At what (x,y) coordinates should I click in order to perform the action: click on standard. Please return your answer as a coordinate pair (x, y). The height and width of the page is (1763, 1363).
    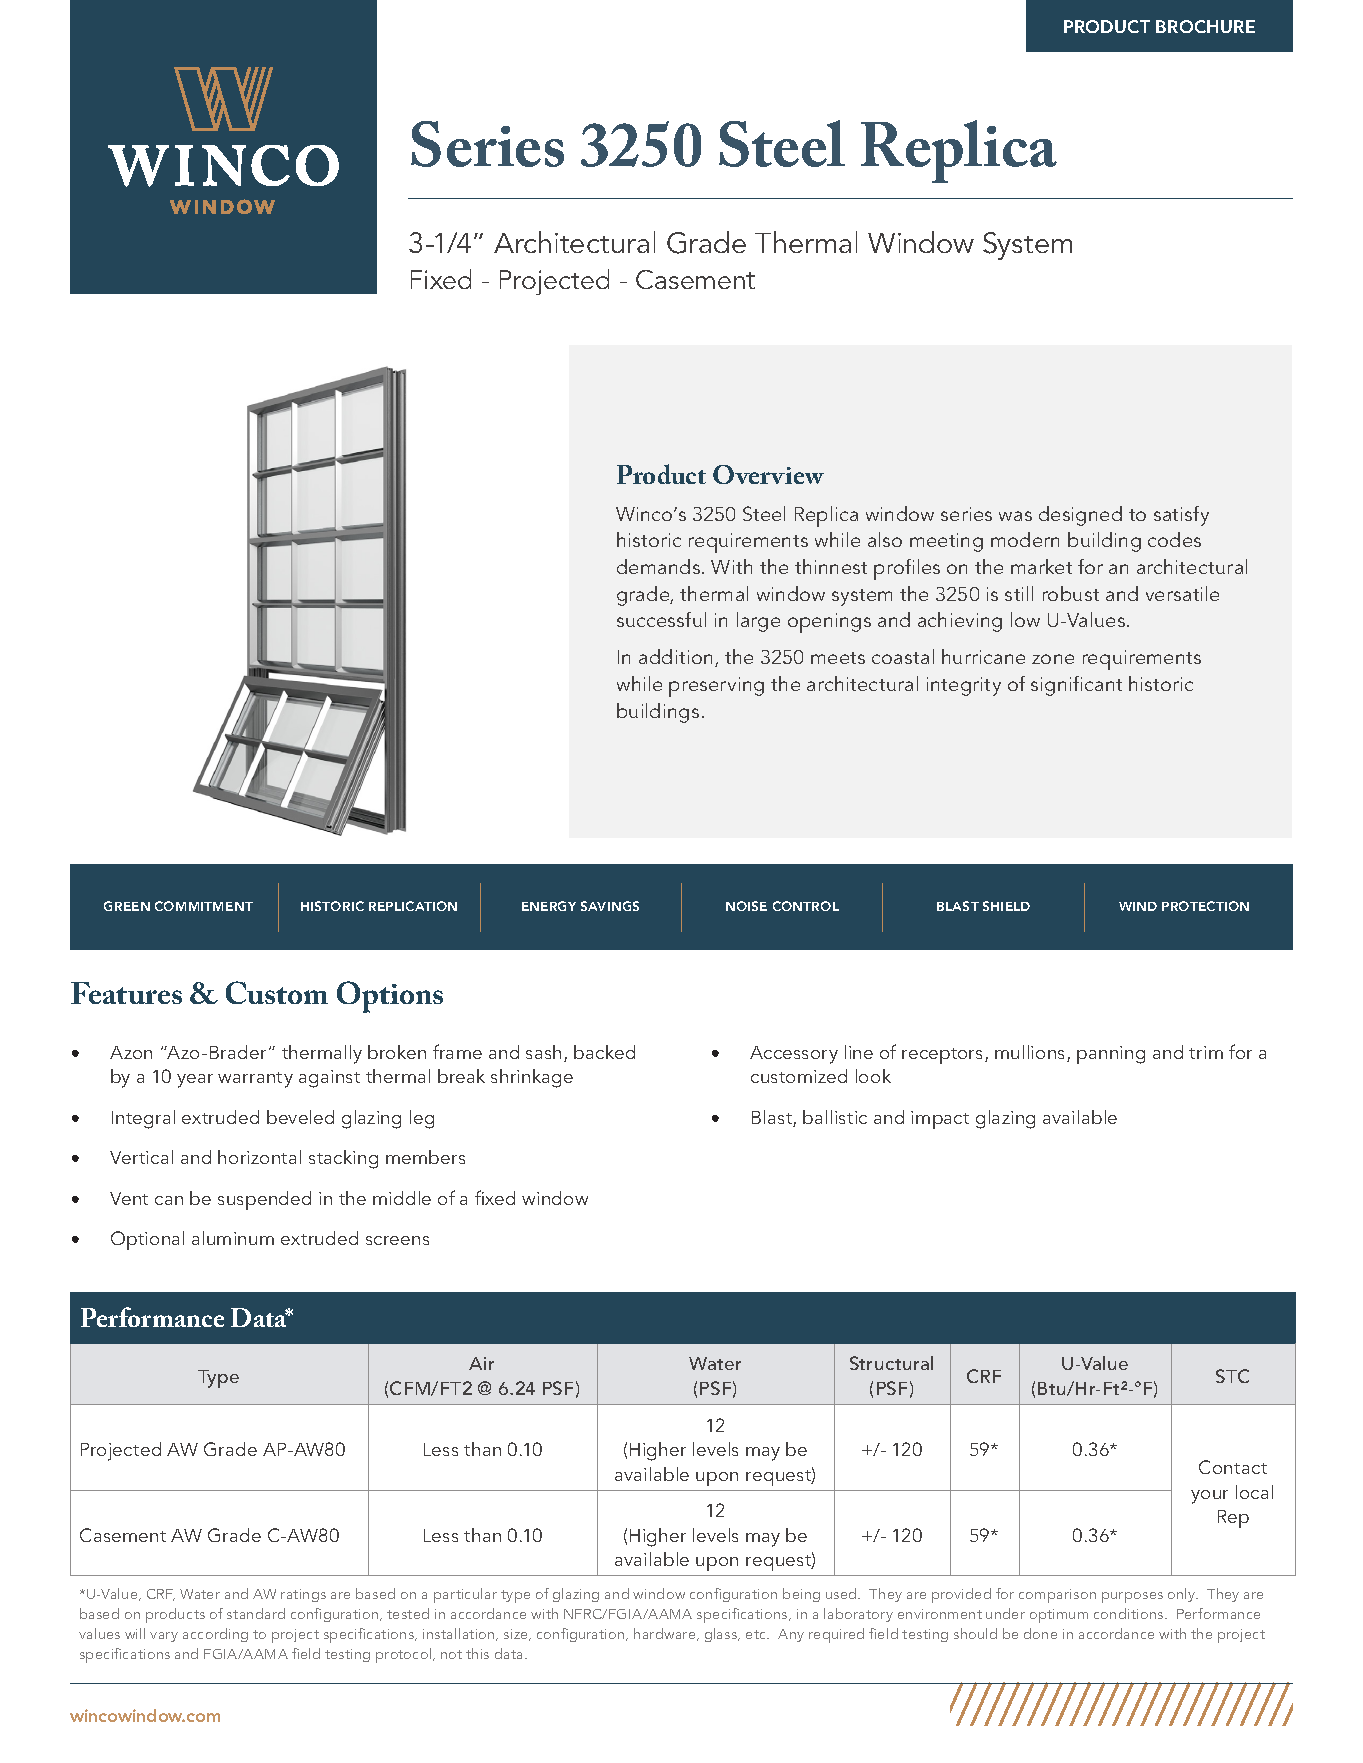
    Looking at the image, I should click on (256, 1613).
